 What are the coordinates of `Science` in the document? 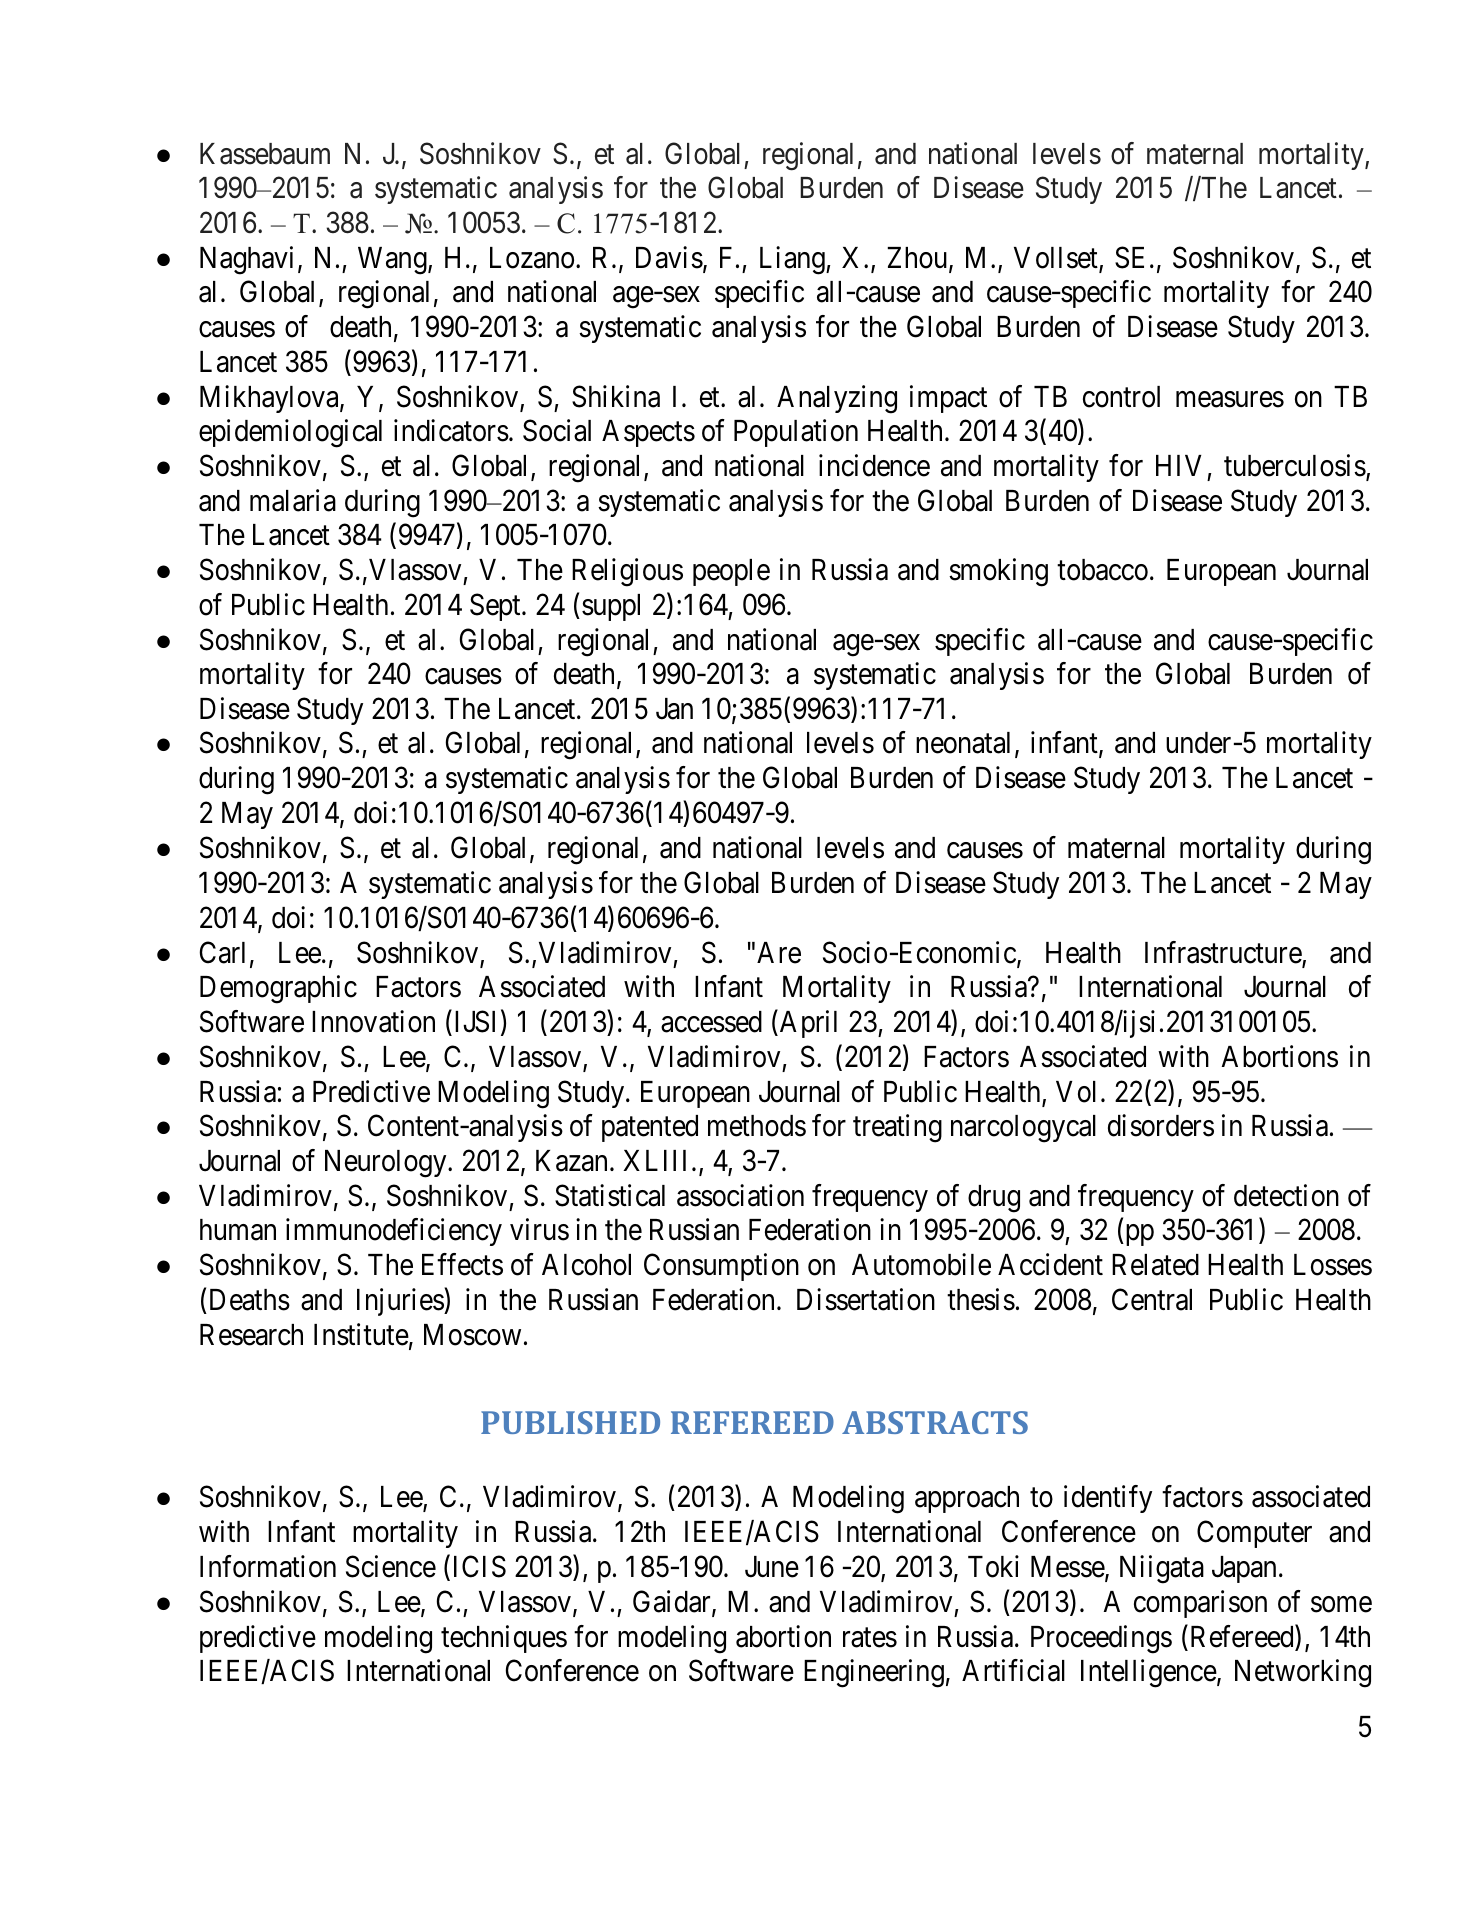 It's located at (391, 1566).
